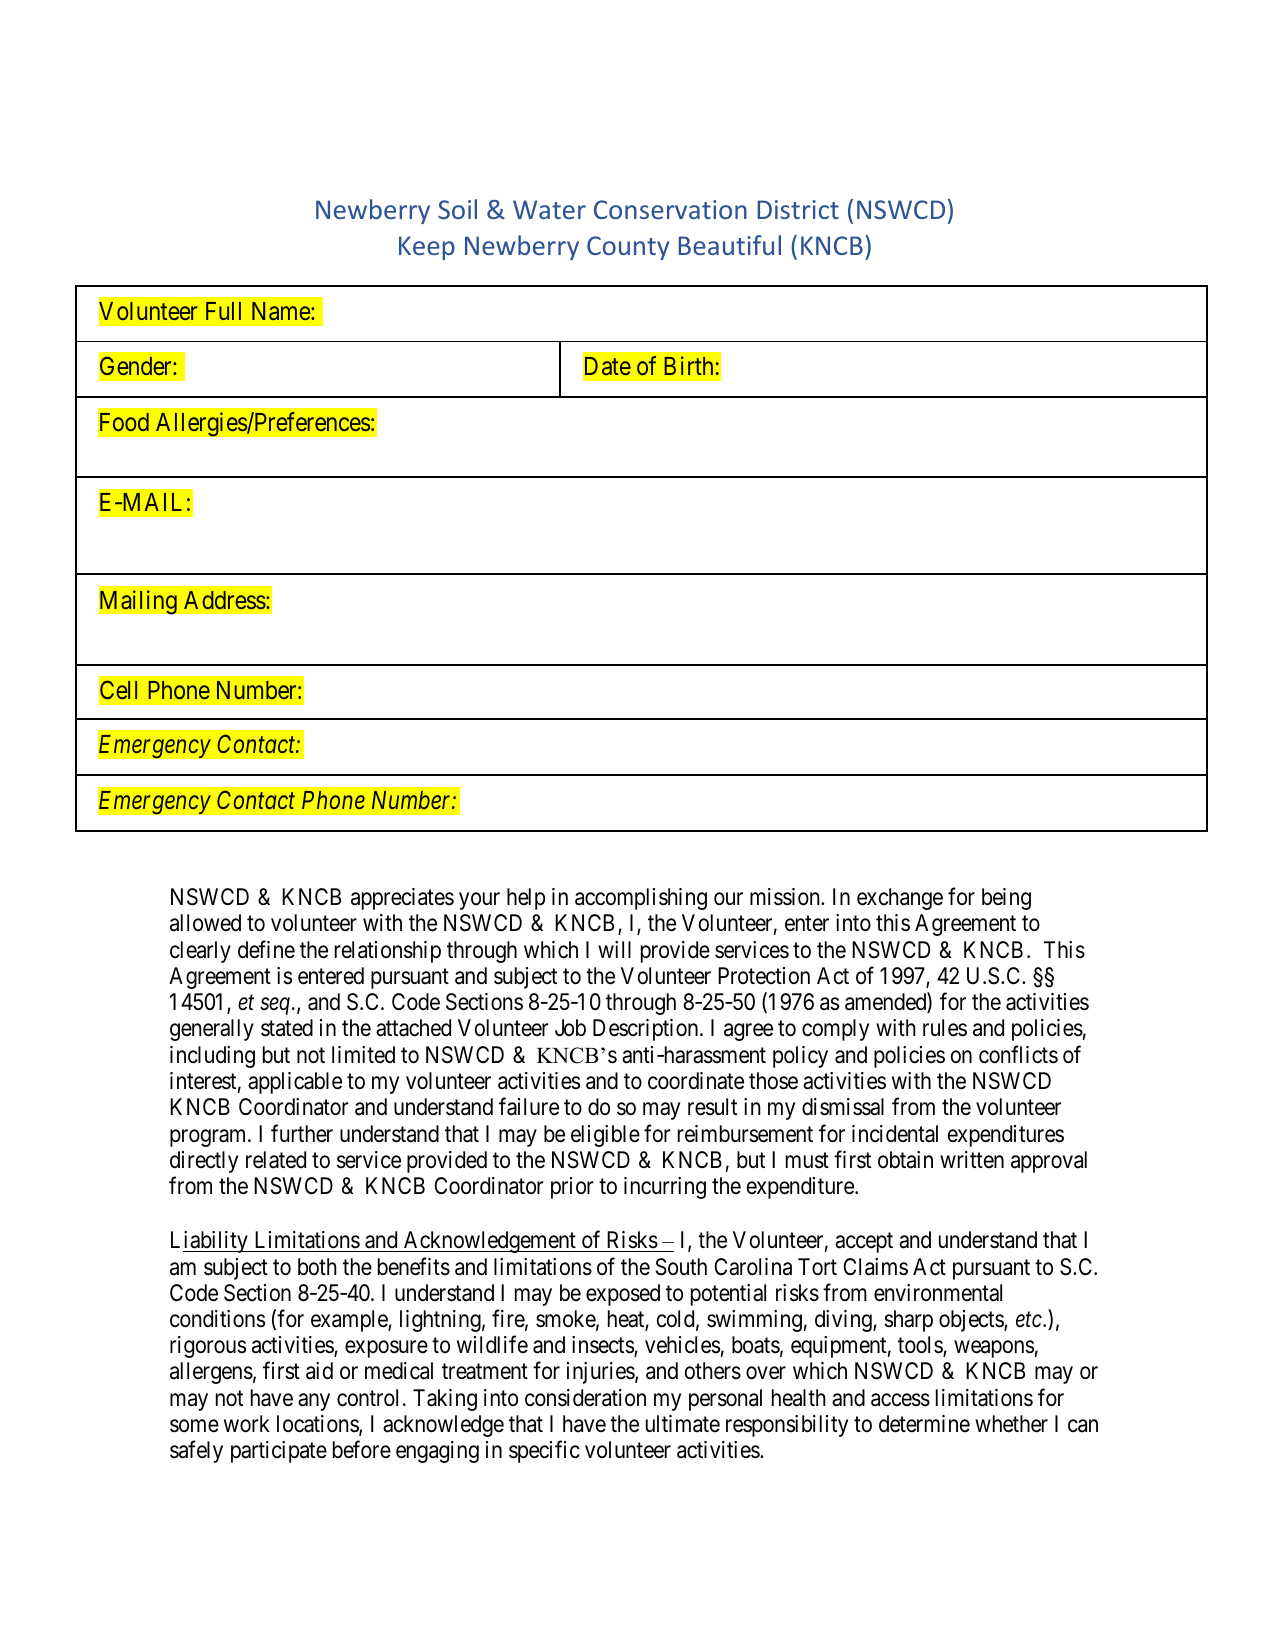 This screenshot has height=1643, width=1269. Describe the element at coordinates (628, 248) in the screenshot. I see `County` at that location.
